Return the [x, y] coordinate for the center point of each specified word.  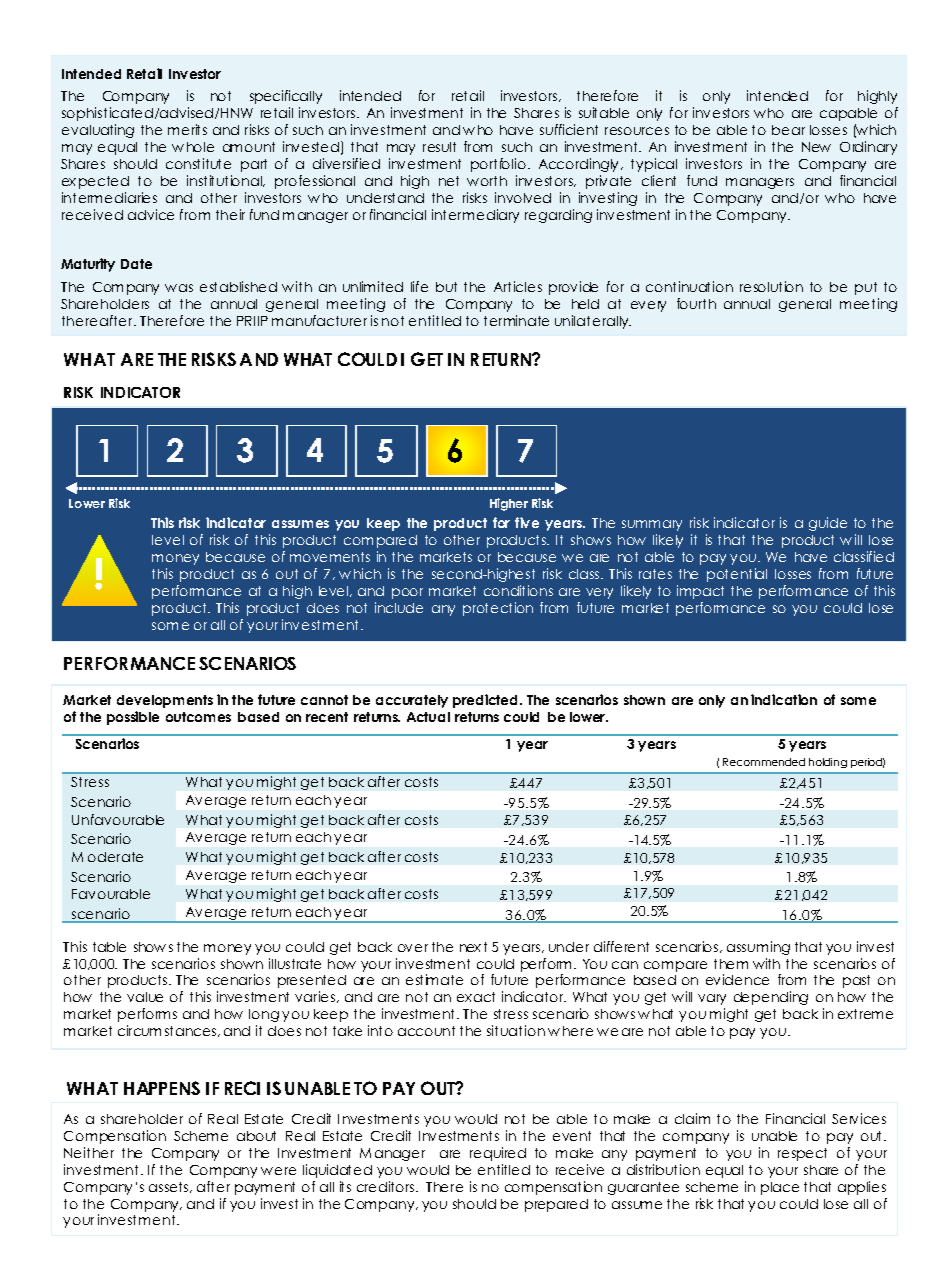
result [439, 147]
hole [200, 147]
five [527, 522]
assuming [758, 948]
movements [330, 557]
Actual [428, 717]
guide [828, 524]
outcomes [198, 717]
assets [170, 1187]
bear [788, 130]
